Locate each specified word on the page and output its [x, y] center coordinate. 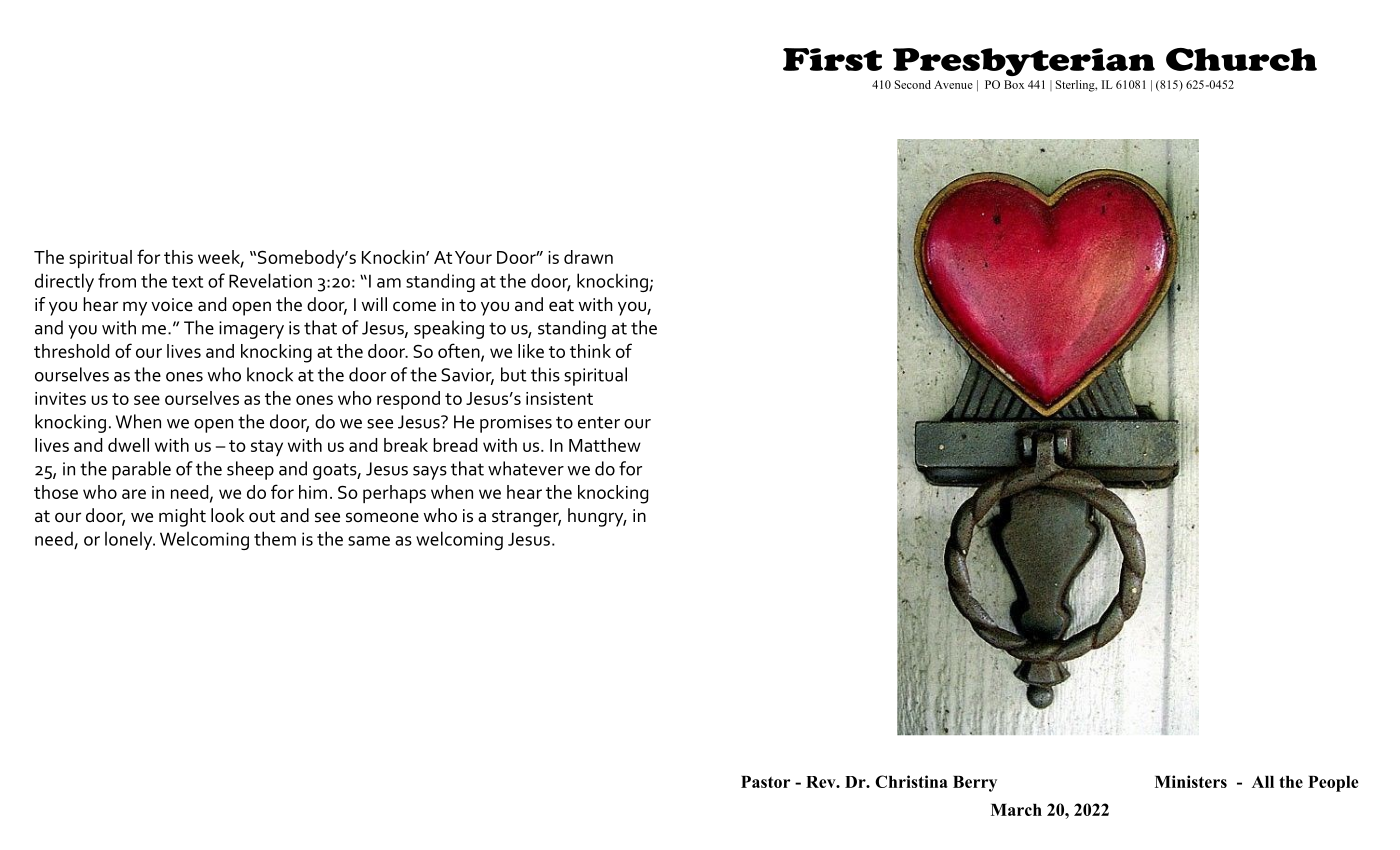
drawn [588, 257]
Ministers [1191, 781]
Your [473, 257]
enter [599, 422]
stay [267, 448]
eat [561, 305]
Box [1014, 84]
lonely [130, 540]
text [187, 282]
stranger [526, 518]
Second [913, 84]
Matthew [605, 445]
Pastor [765, 782]
